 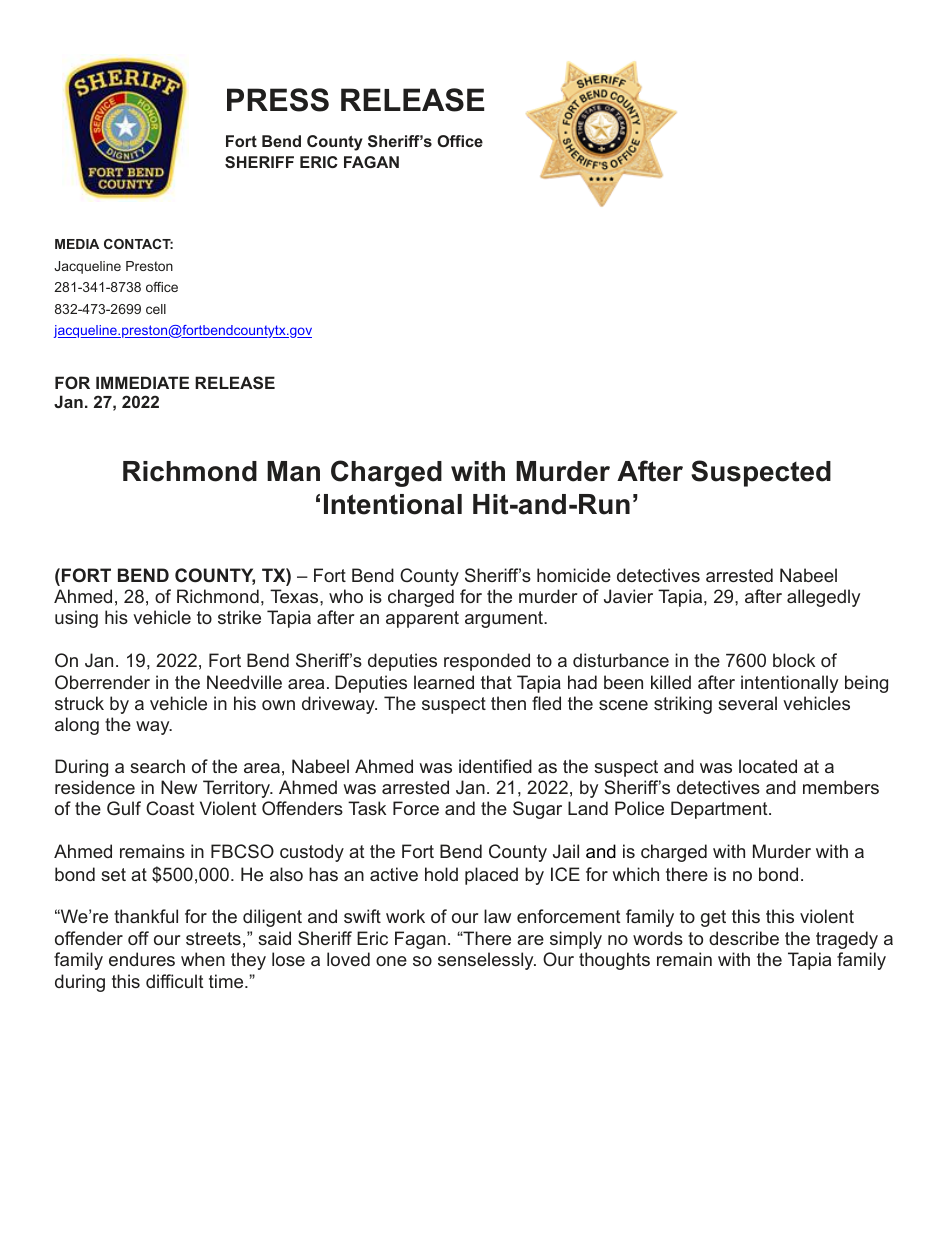 I want to click on allegedly, so click(x=823, y=598).
